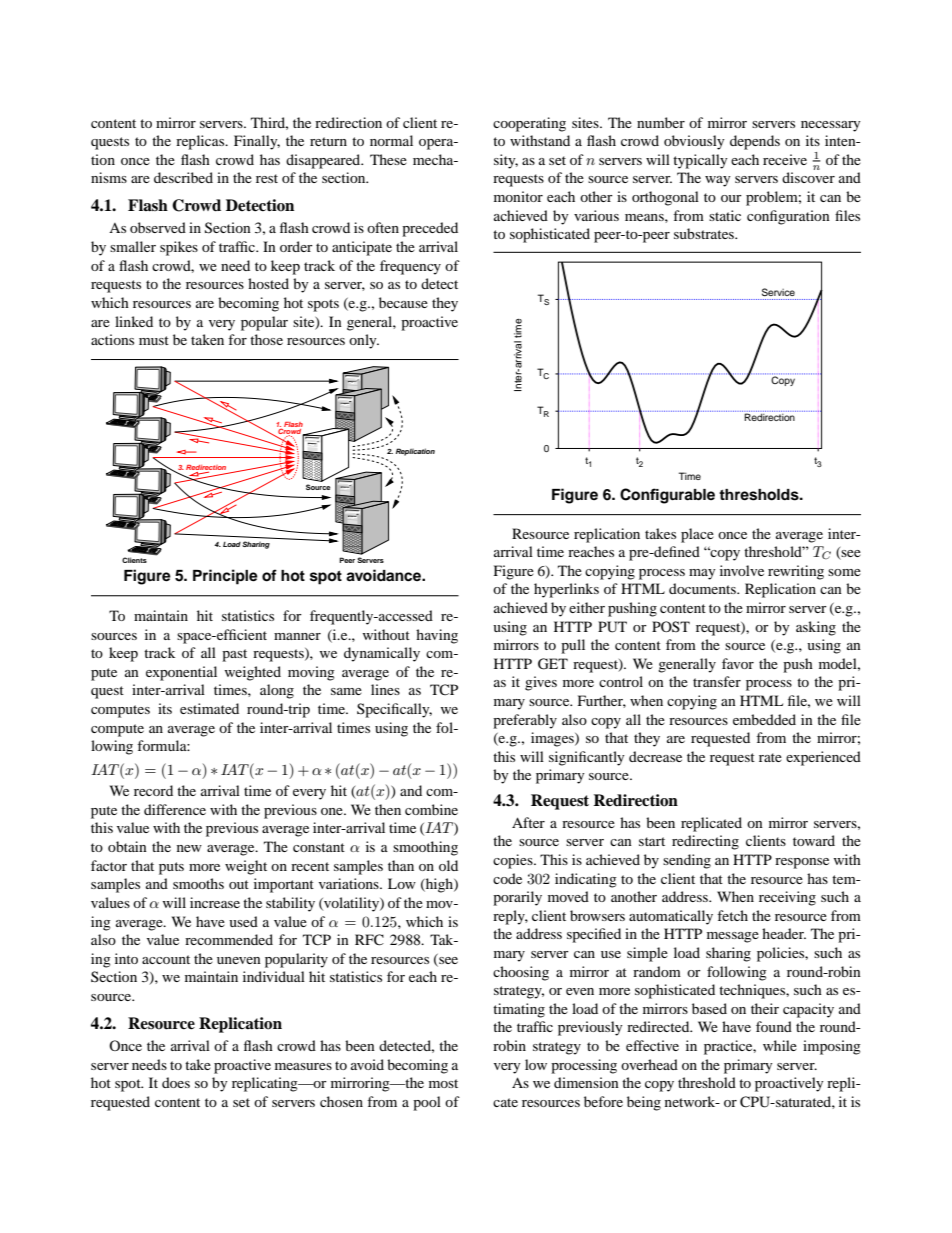  What do you see at coordinates (514, 861) in the screenshot?
I see `copies` at bounding box center [514, 861].
